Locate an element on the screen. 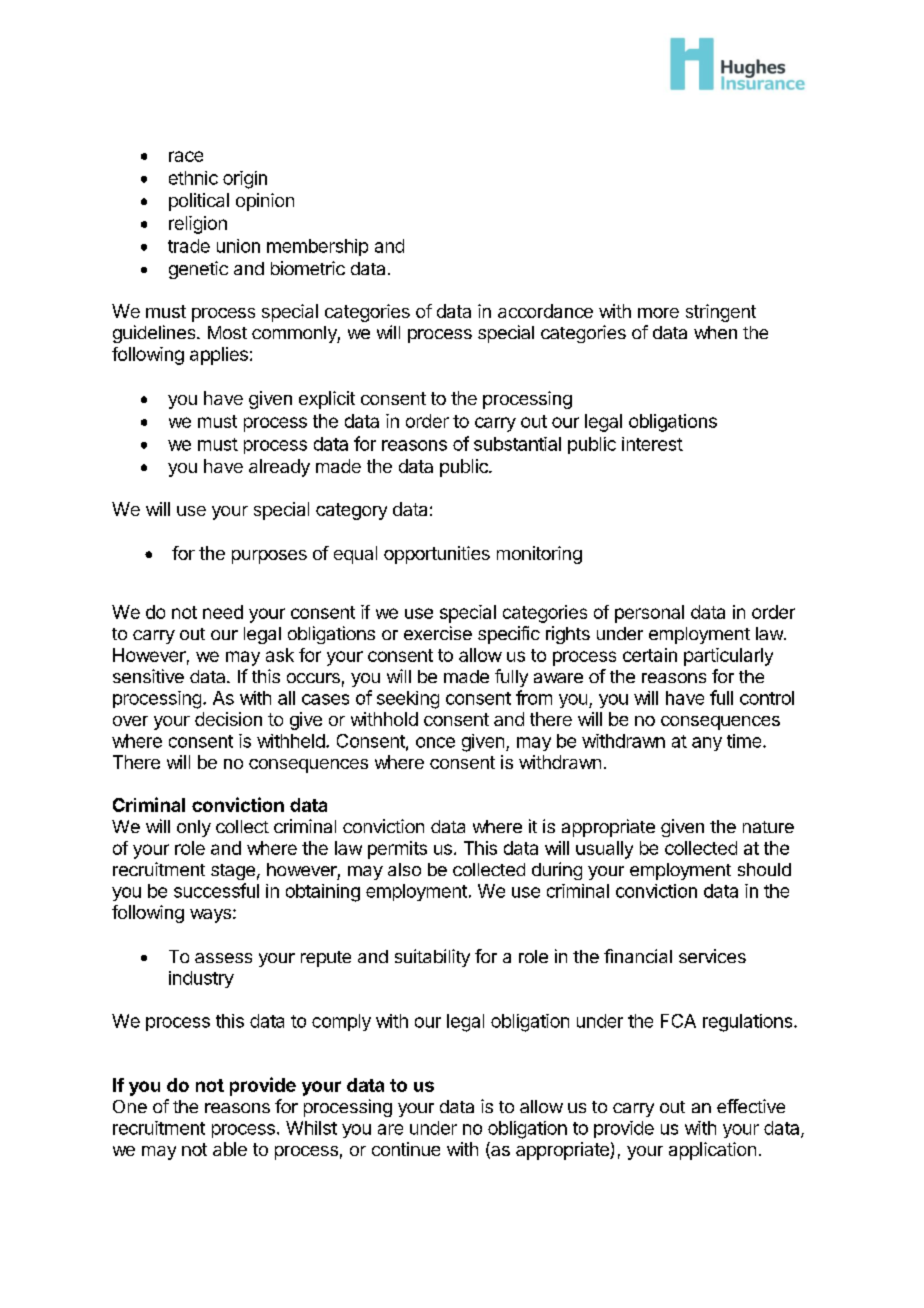 This screenshot has height=1308, width=924. continue is located at coordinates (406, 1149).
